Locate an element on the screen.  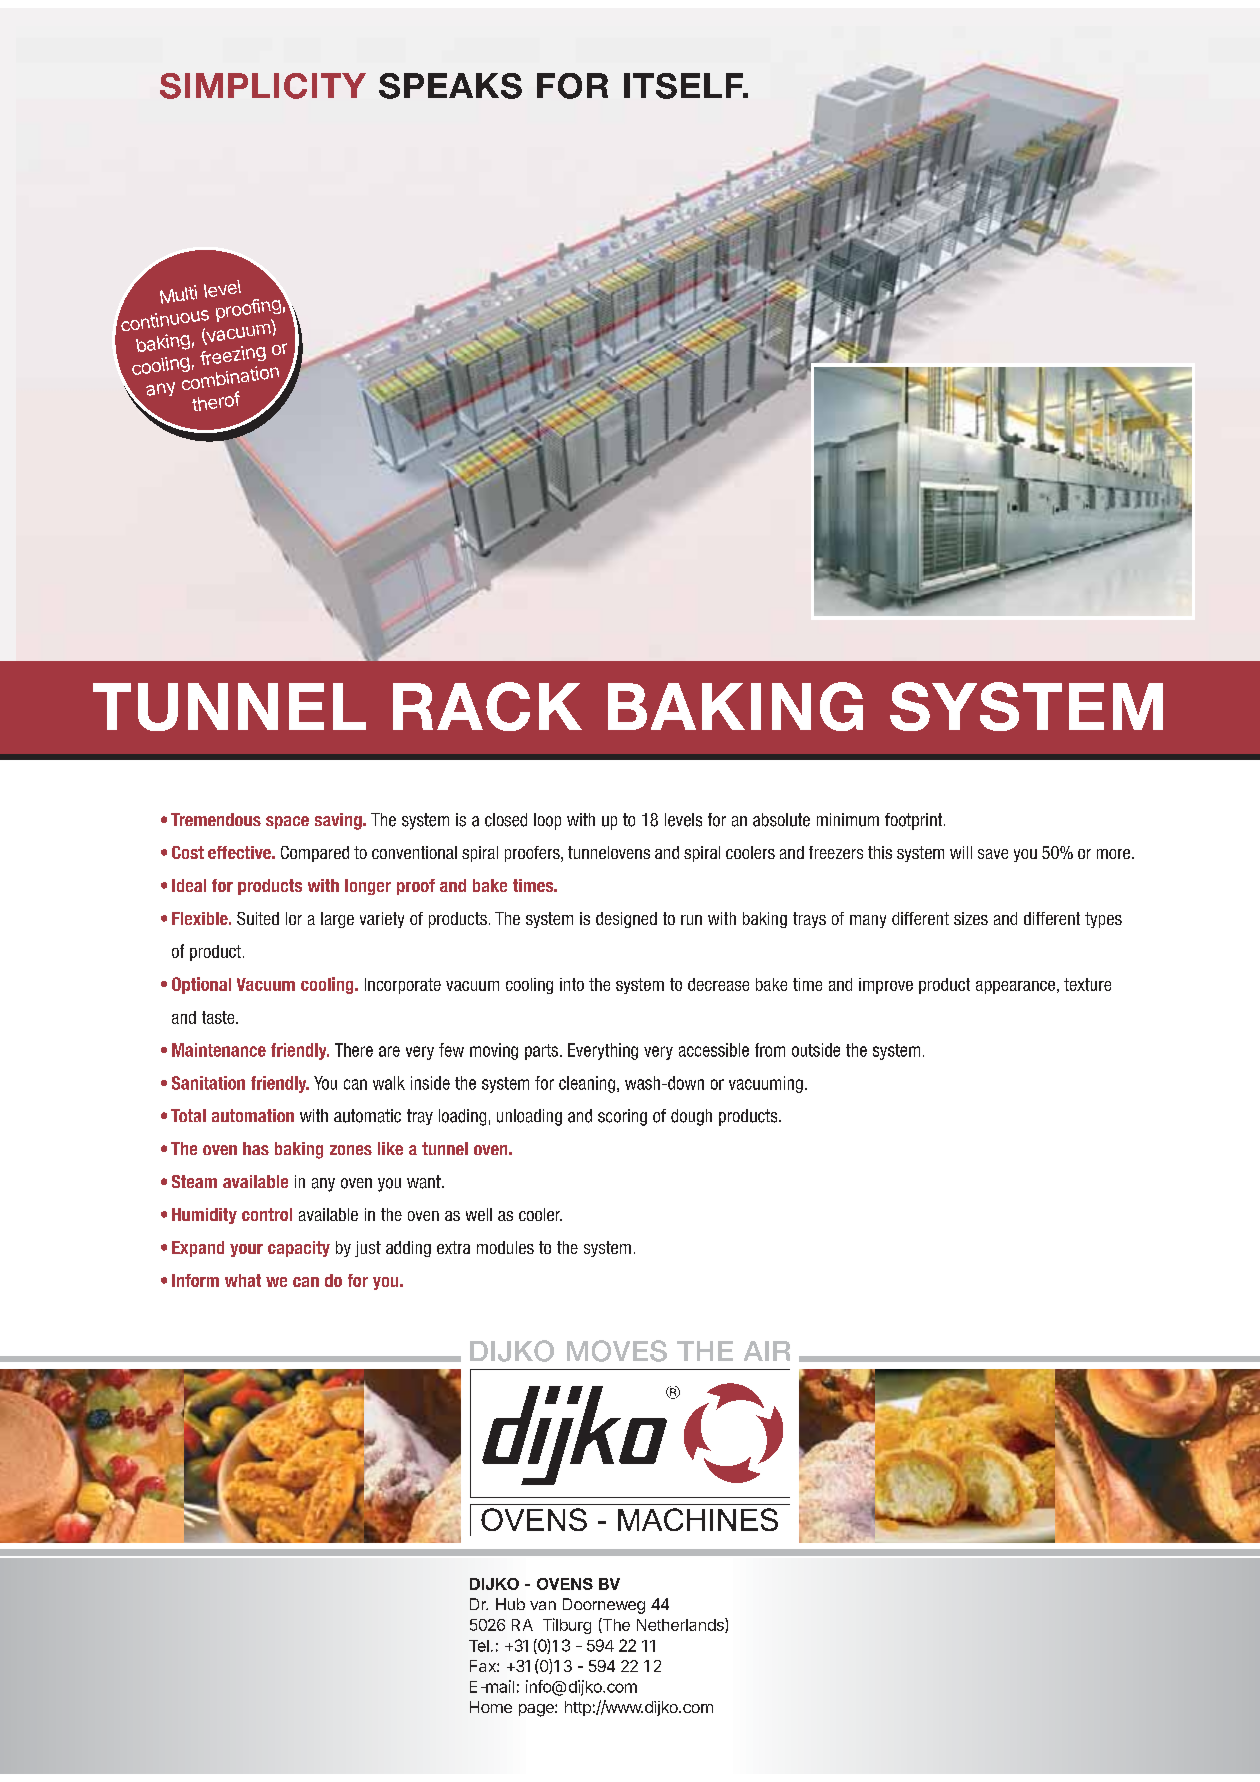
Netherlands is located at coordinates (681, 1625).
